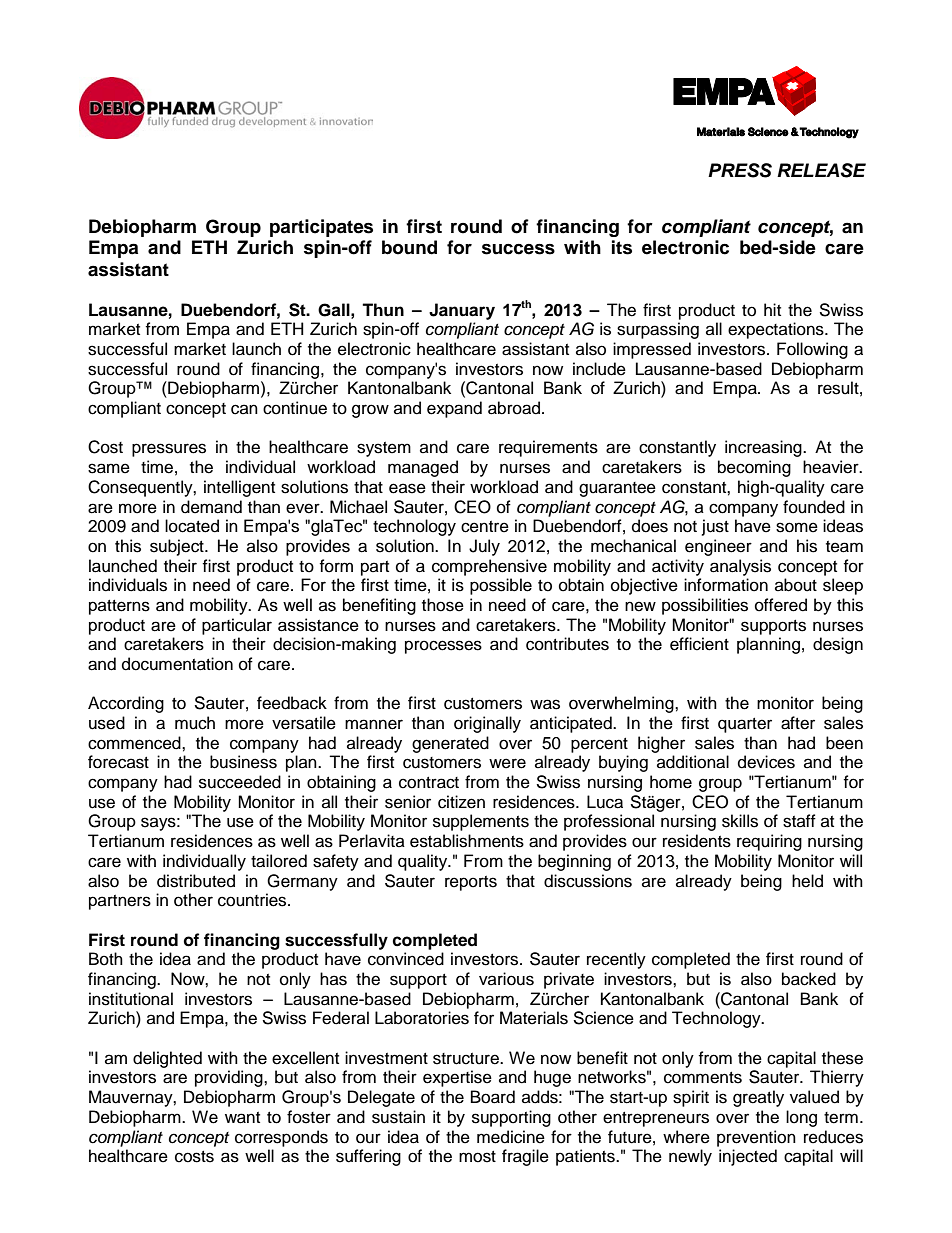 The height and width of the document is (1233, 952). Describe the element at coordinates (462, 311) in the document. I see `January` at that location.
